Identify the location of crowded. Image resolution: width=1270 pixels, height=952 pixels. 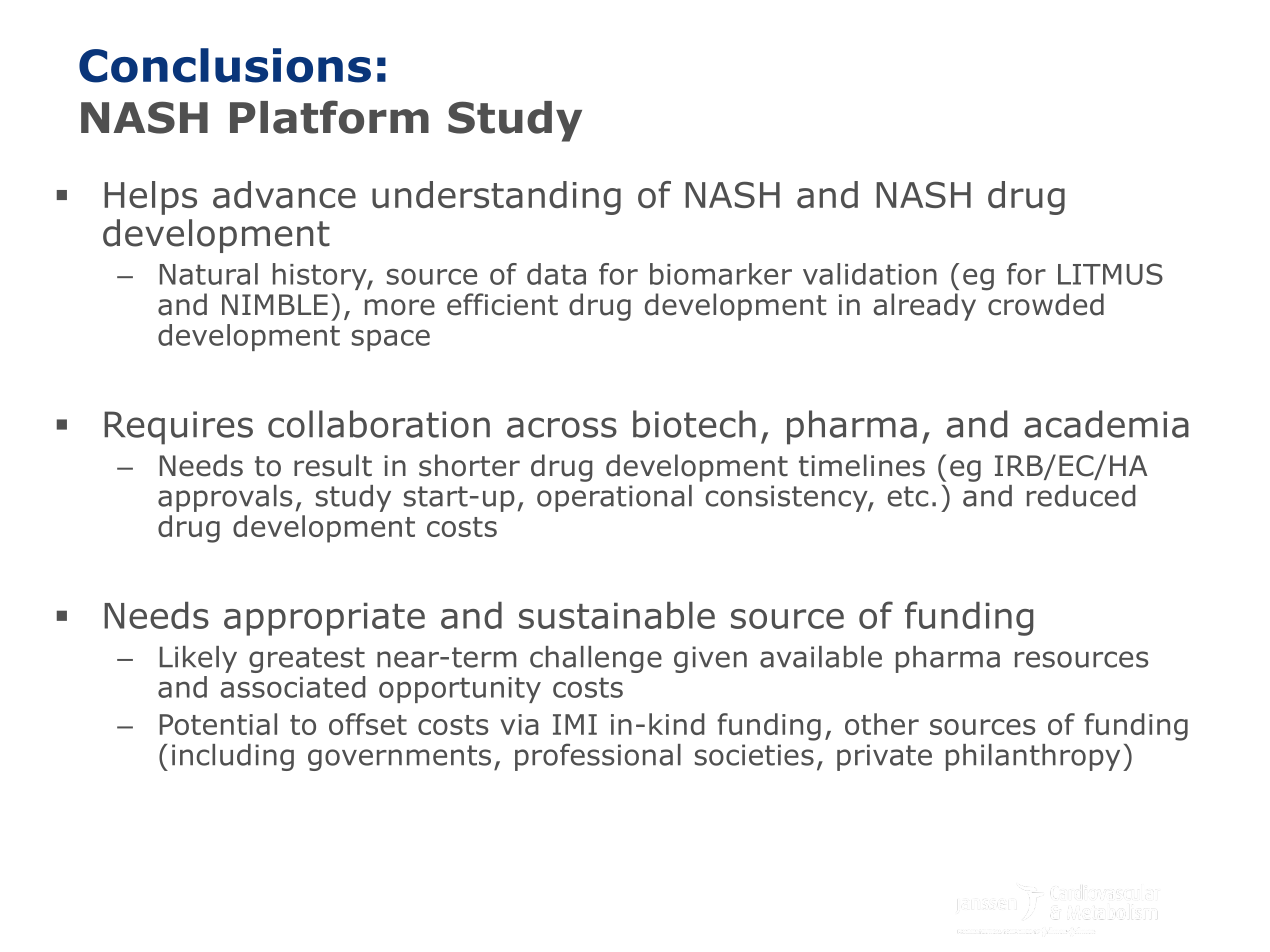
(1046, 304).
